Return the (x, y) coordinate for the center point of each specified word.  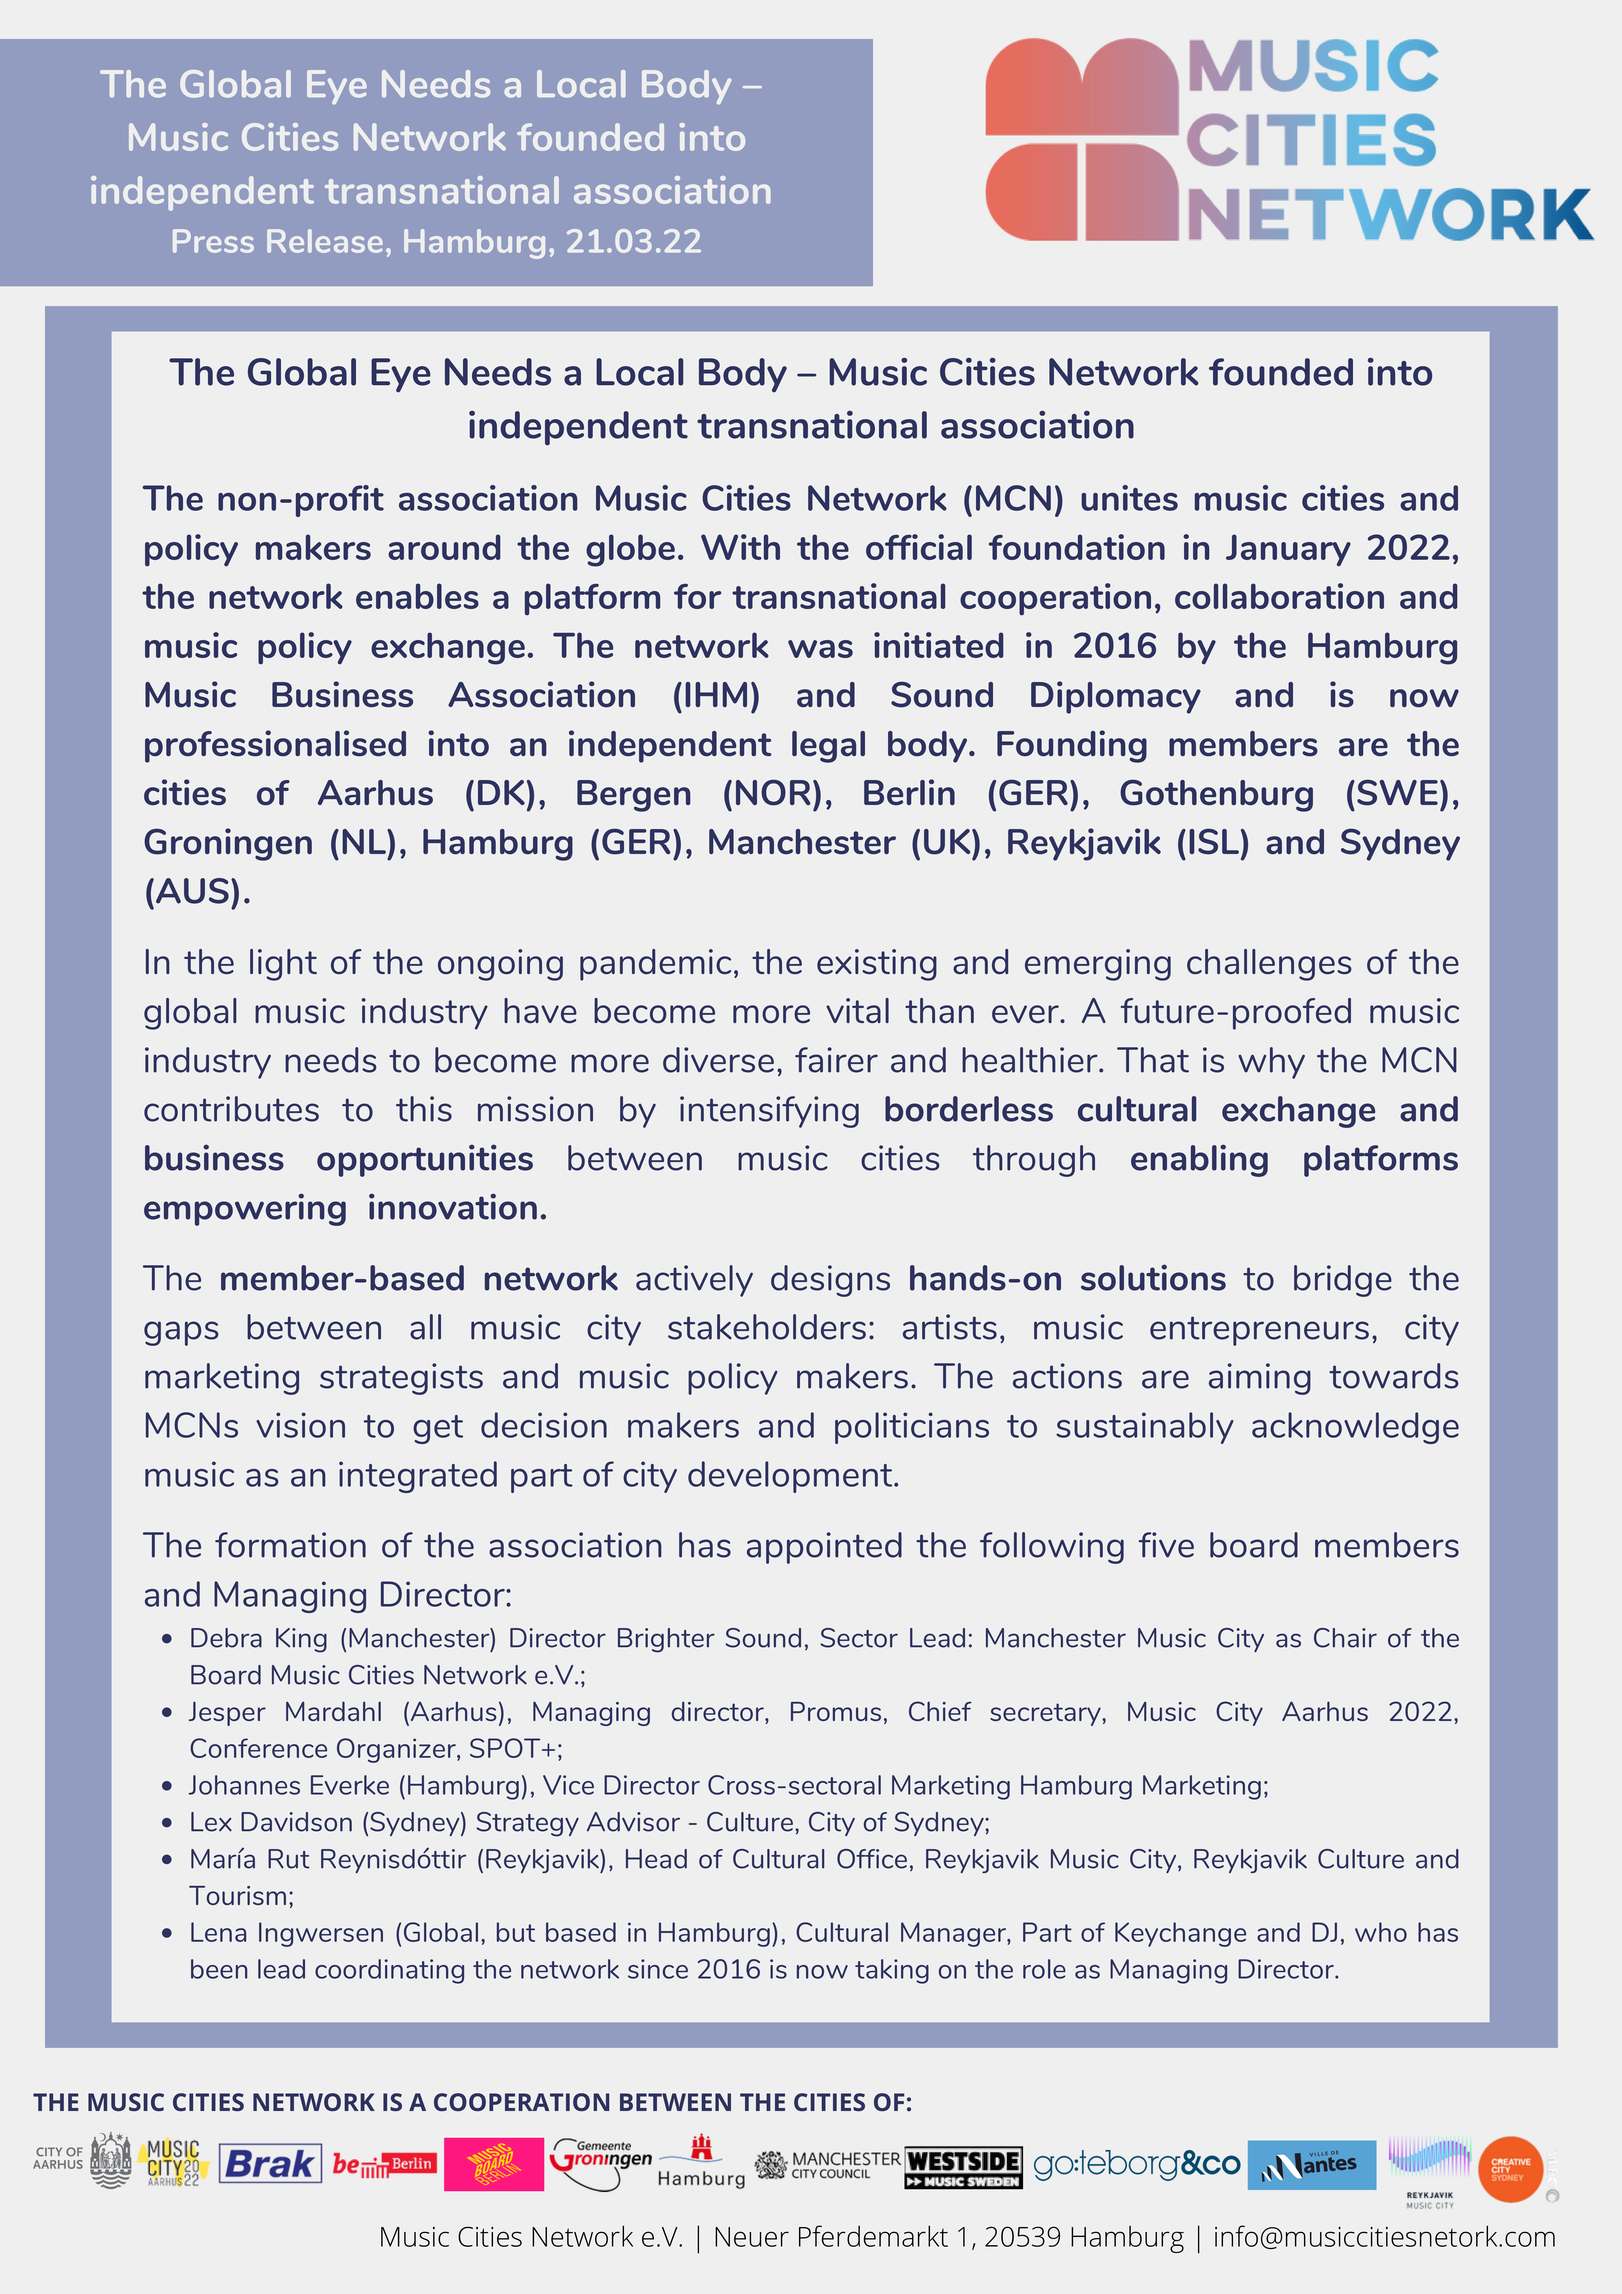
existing (877, 965)
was (820, 649)
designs (830, 1281)
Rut (289, 1859)
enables (417, 596)
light (283, 965)
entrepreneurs (1259, 1331)
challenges (1269, 965)
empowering (245, 1209)
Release (325, 241)
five (1166, 1545)
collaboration (1279, 596)
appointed (824, 1548)
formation (290, 1545)
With (740, 547)
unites (1129, 498)
